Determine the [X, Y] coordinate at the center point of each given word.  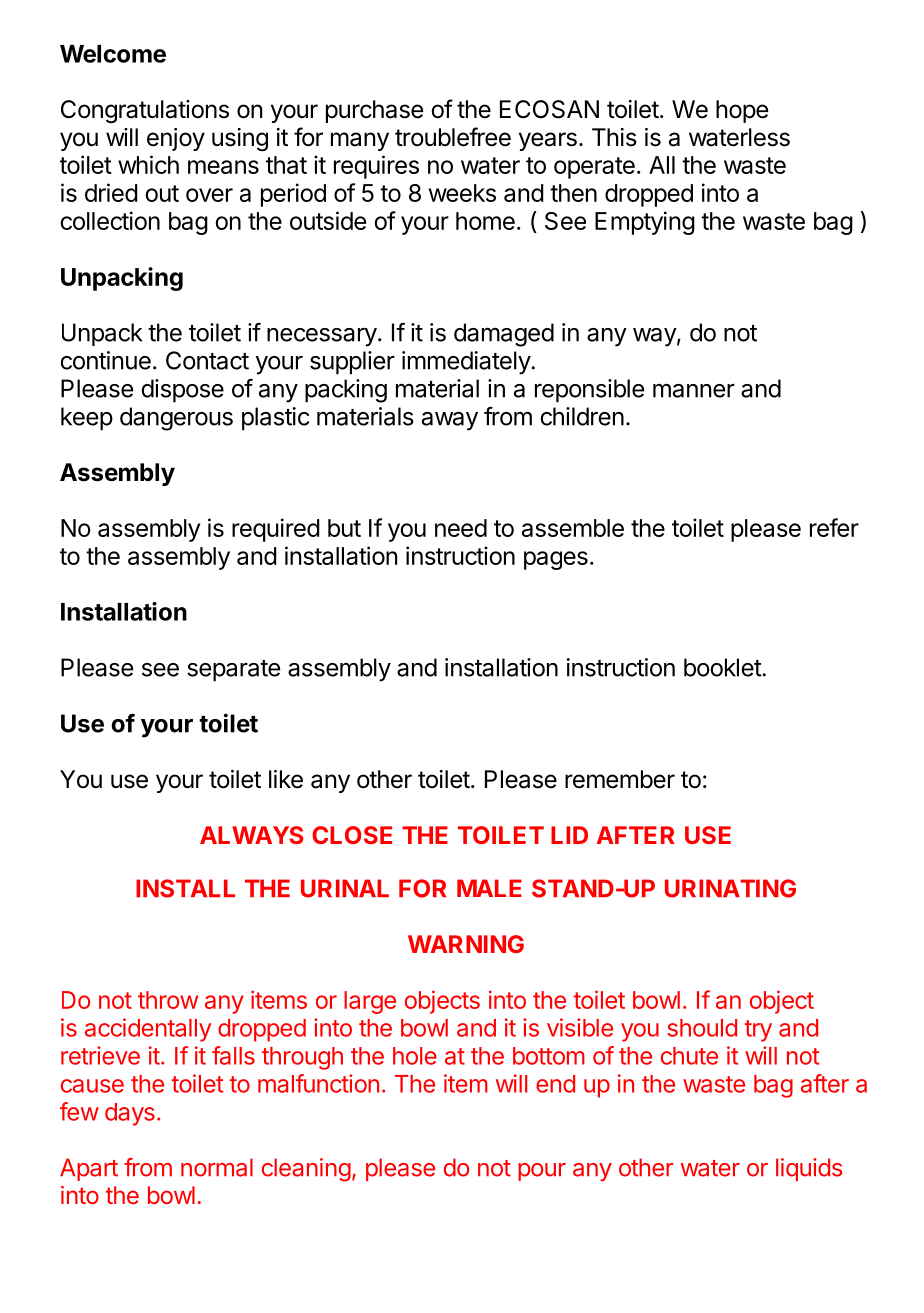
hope [742, 111]
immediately [467, 363]
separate [233, 671]
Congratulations [145, 112]
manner [694, 391]
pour [542, 1172]
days [130, 1114]
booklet [723, 667]
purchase [374, 111]
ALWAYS [251, 835]
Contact [207, 360]
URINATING [730, 888]
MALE [489, 888]
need [461, 528]
